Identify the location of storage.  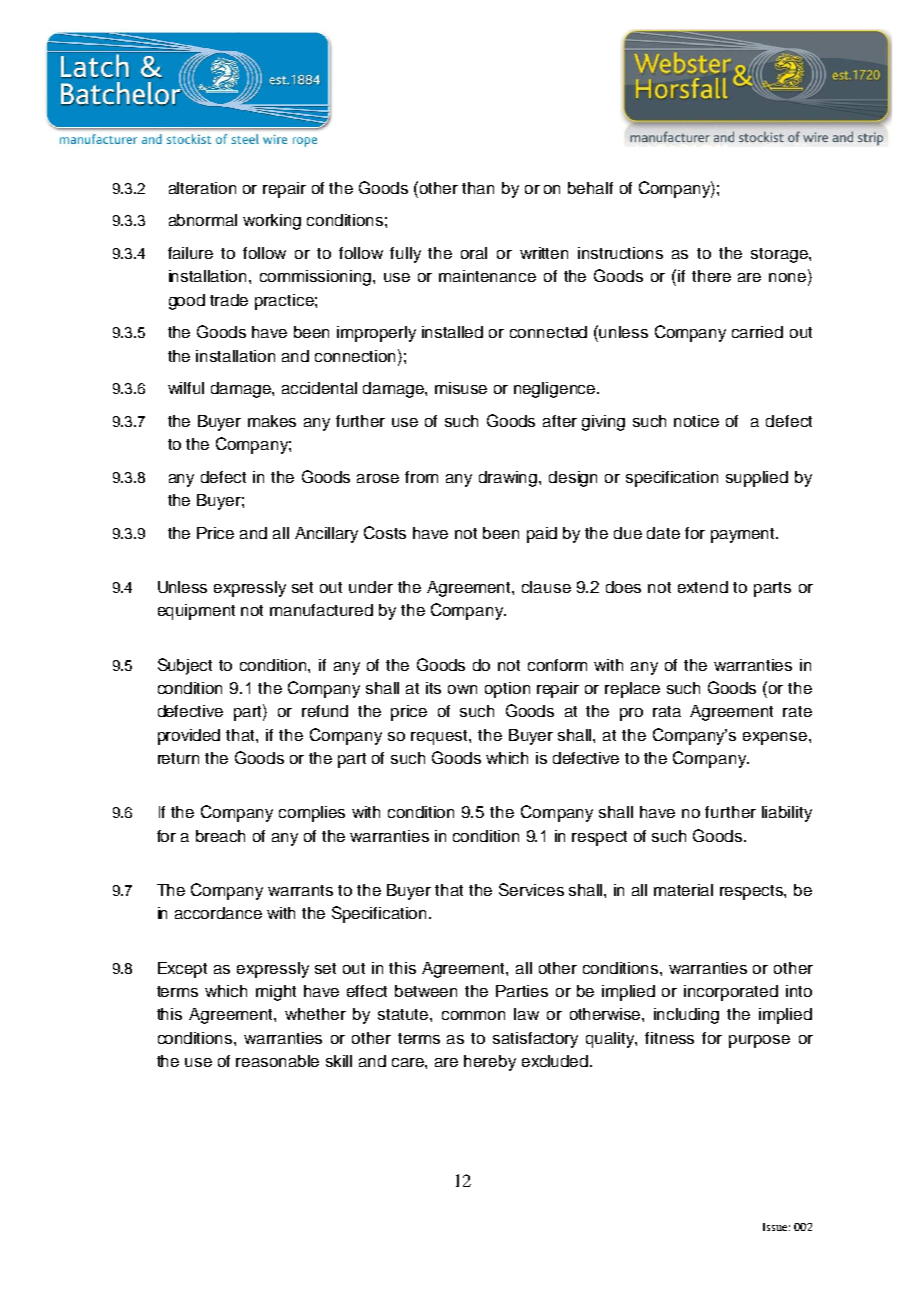
(780, 255).
